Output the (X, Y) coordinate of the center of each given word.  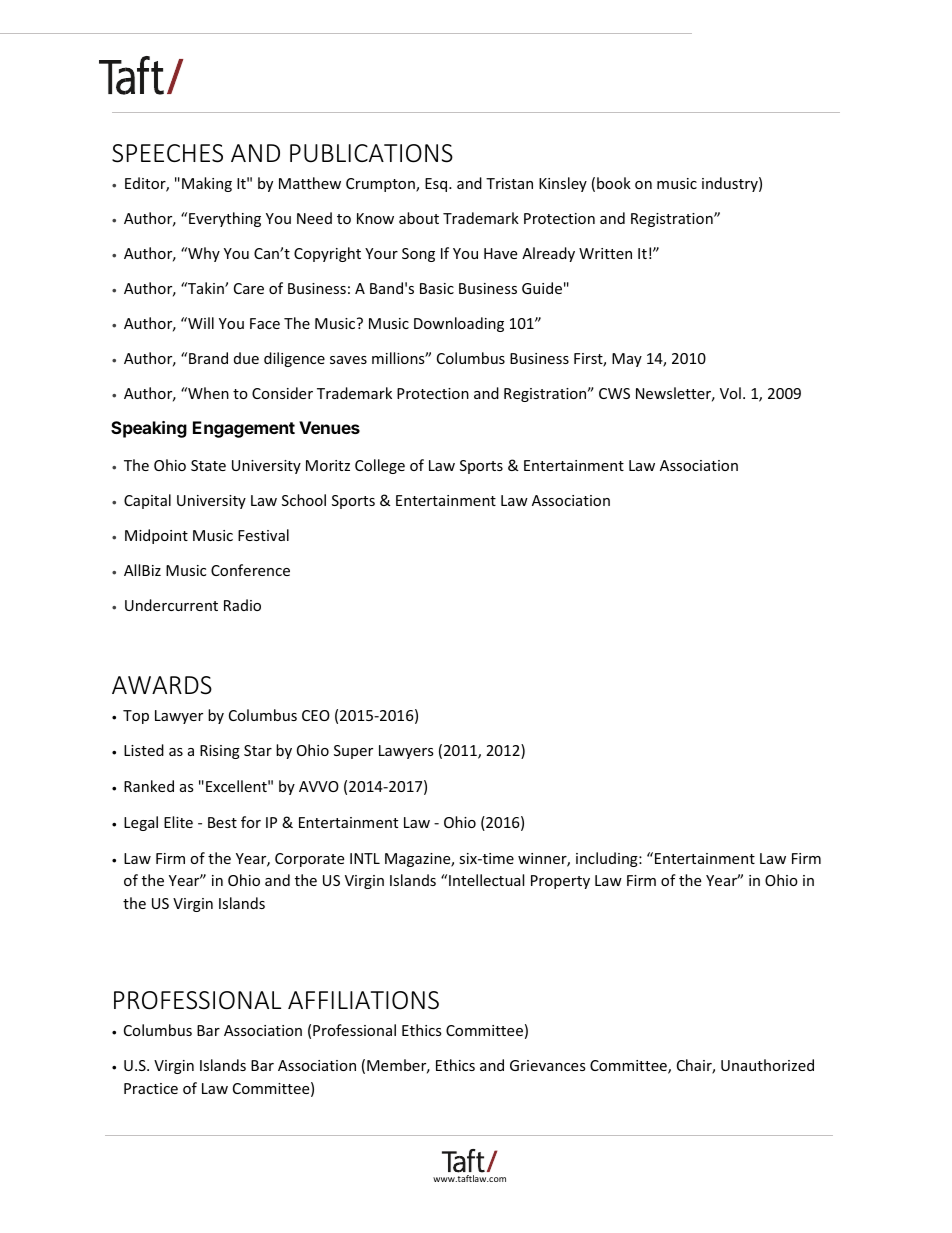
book (614, 183)
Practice (151, 1088)
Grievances (548, 1065)
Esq (437, 185)
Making (207, 184)
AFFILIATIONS (363, 1000)
